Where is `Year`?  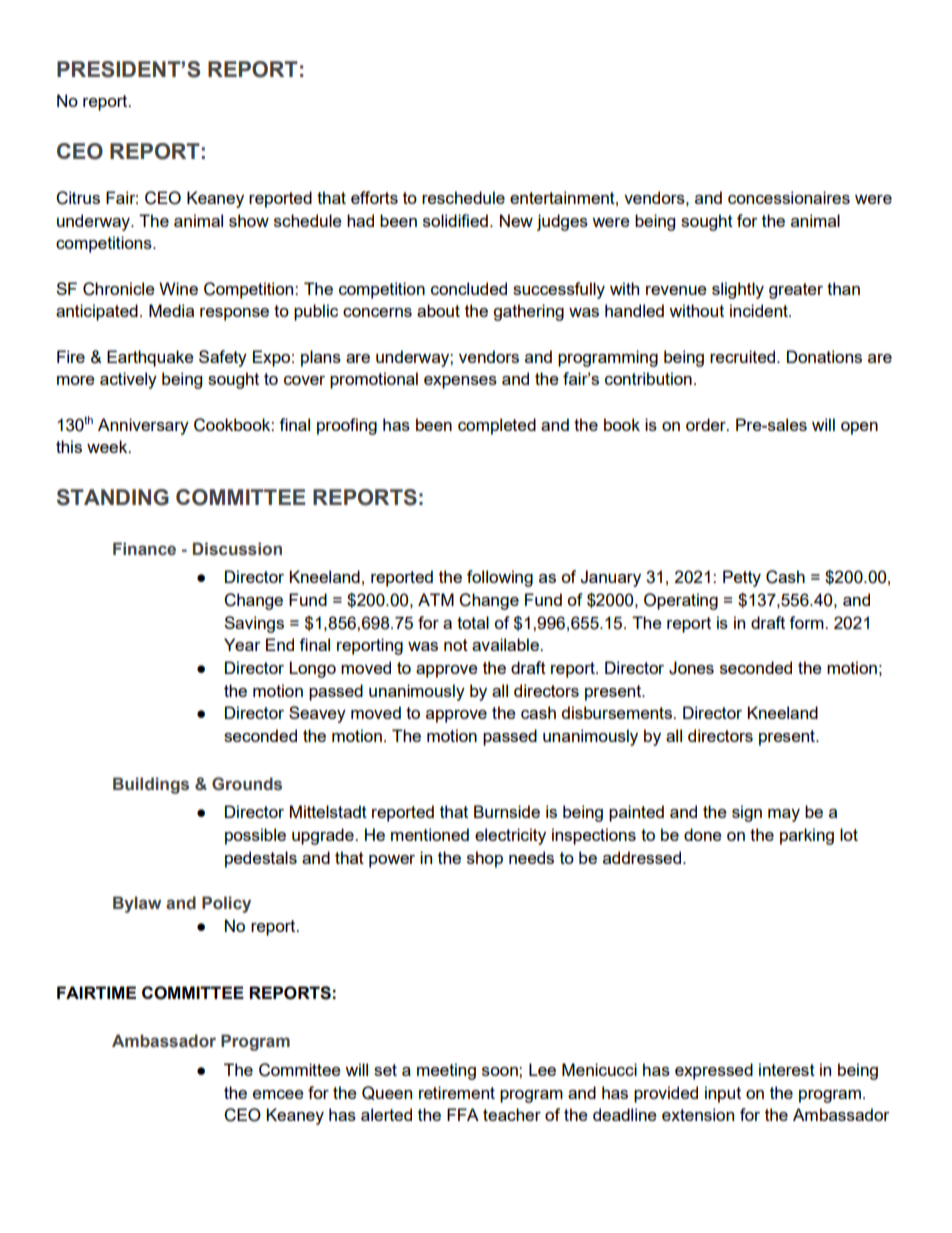
Year is located at coordinates (242, 644).
